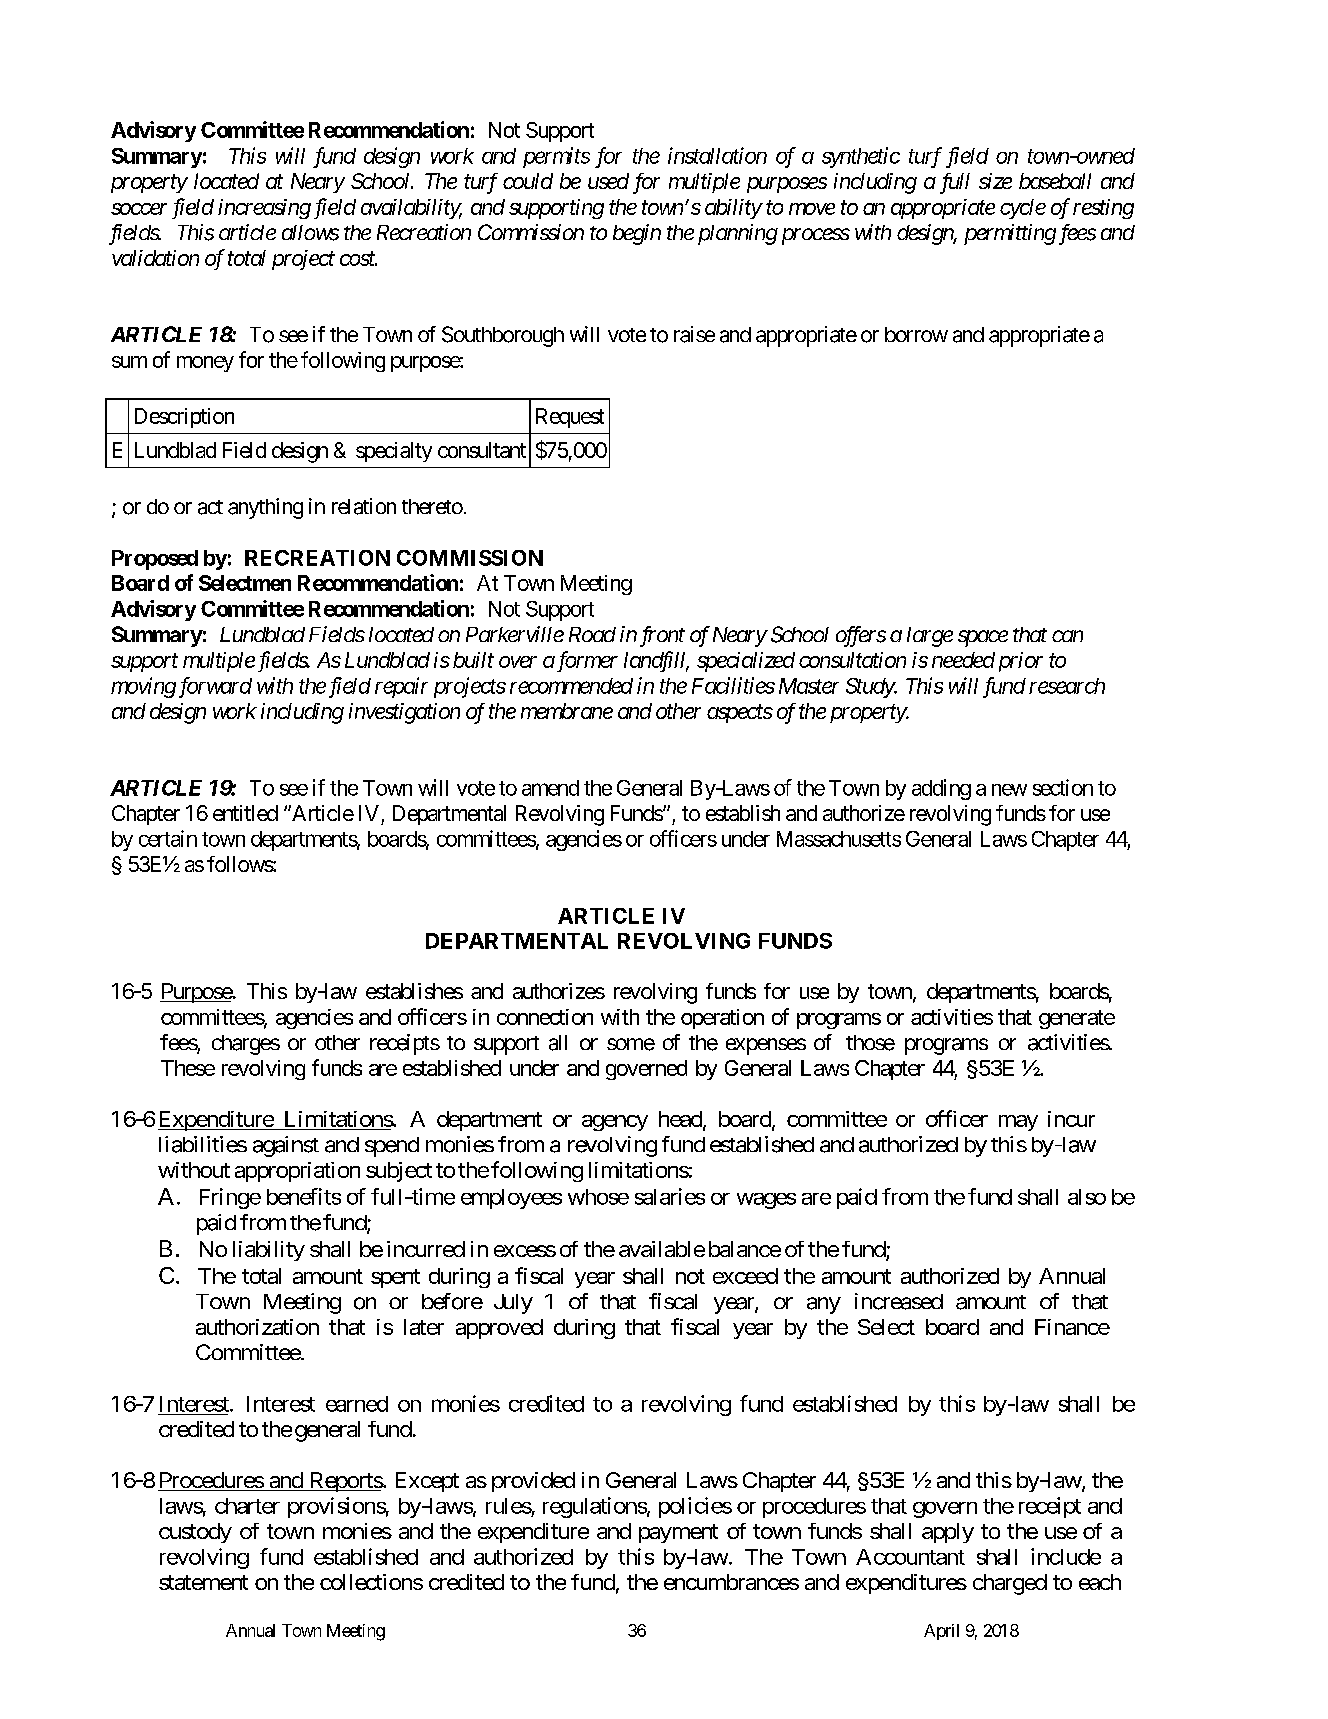  Describe the element at coordinates (899, 1301) in the image. I see `increased` at that location.
